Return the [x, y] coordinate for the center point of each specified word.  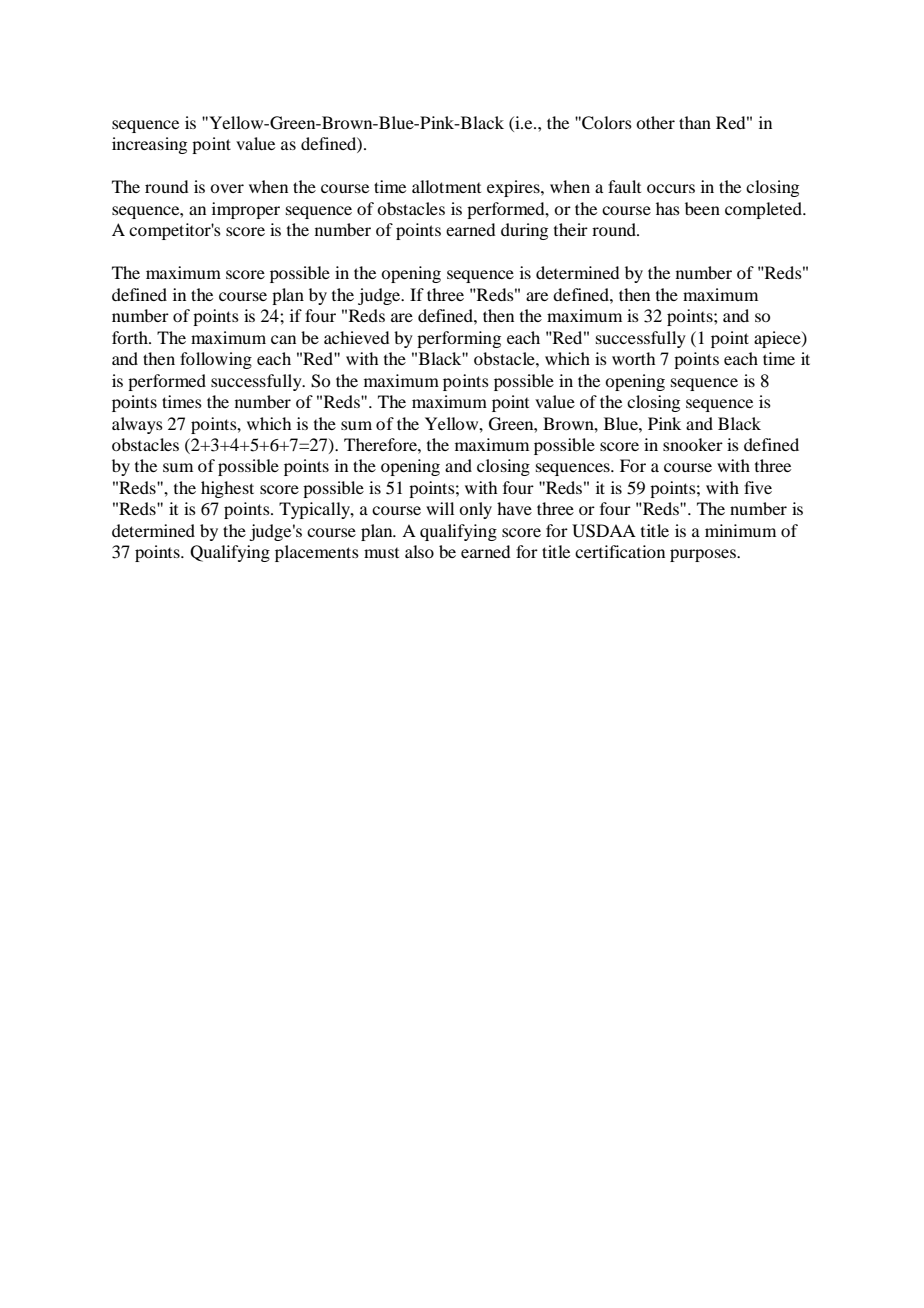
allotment [446, 186]
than [695, 122]
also [419, 551]
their [571, 229]
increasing [149, 145]
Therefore [381, 444]
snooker [693, 444]
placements [317, 553]
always [137, 425]
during [524, 231]
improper [246, 210]
